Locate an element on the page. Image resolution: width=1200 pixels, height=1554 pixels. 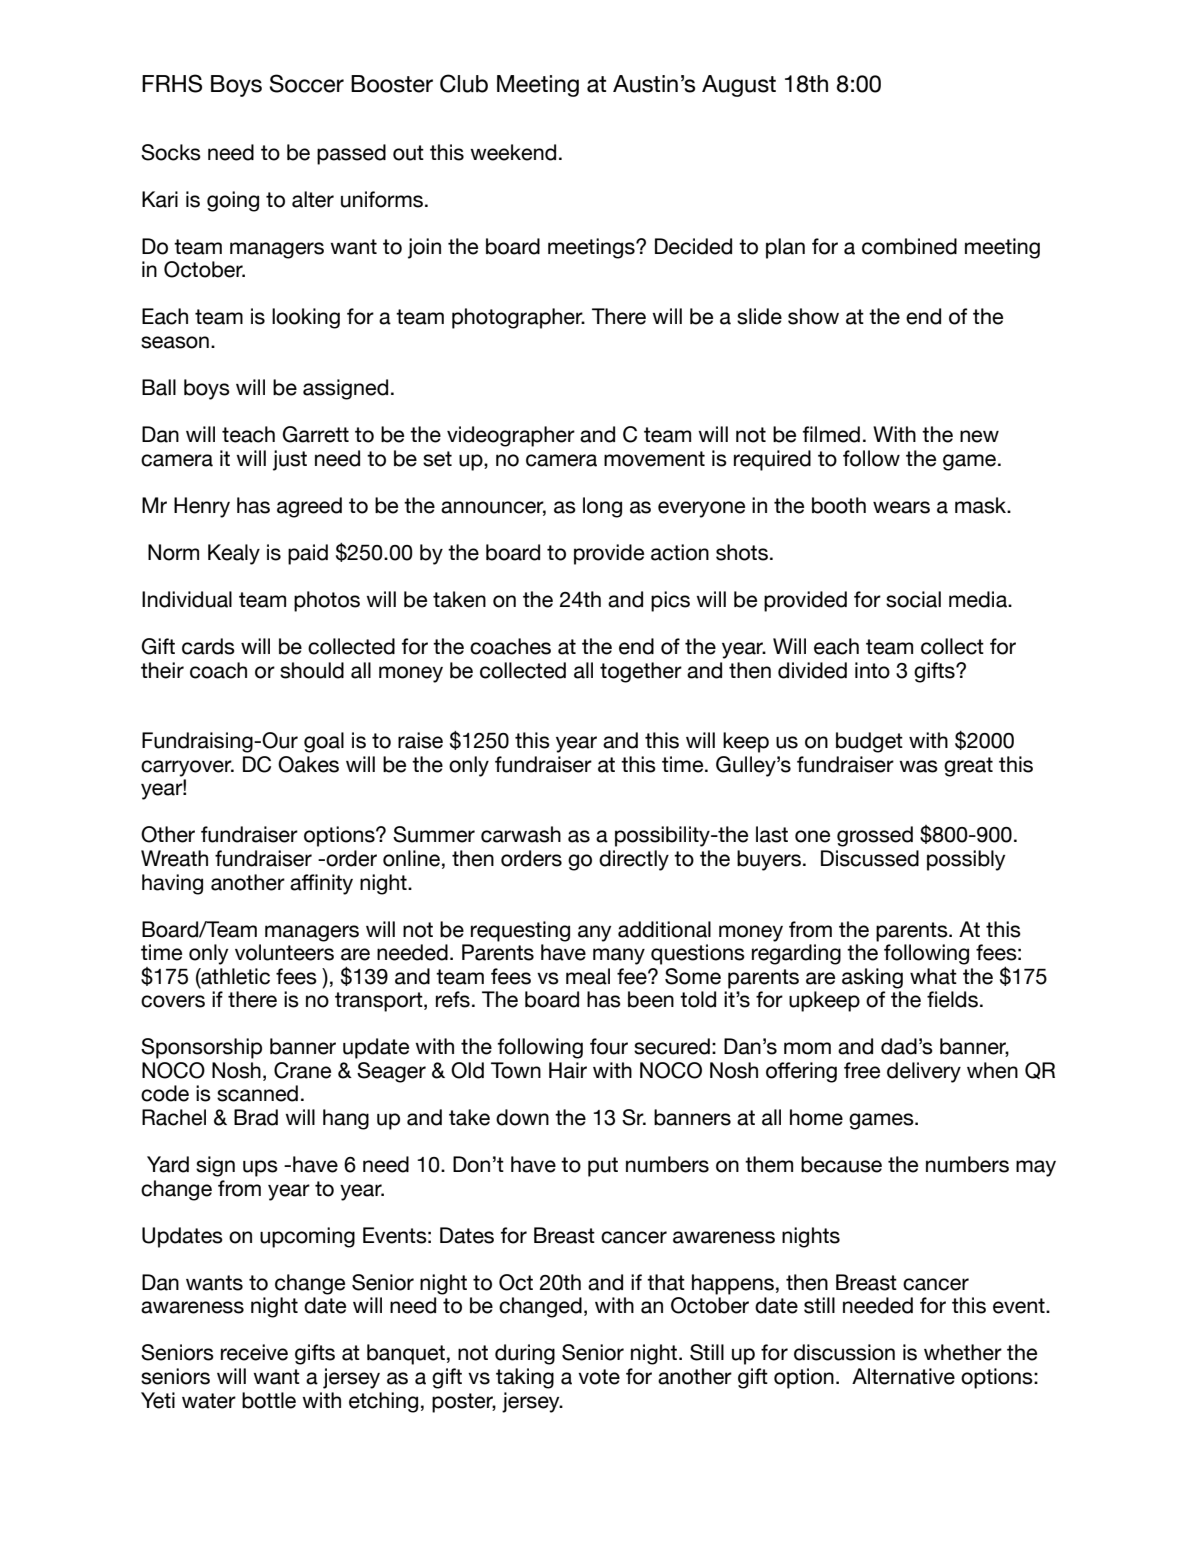
Oakes is located at coordinates (308, 764).
